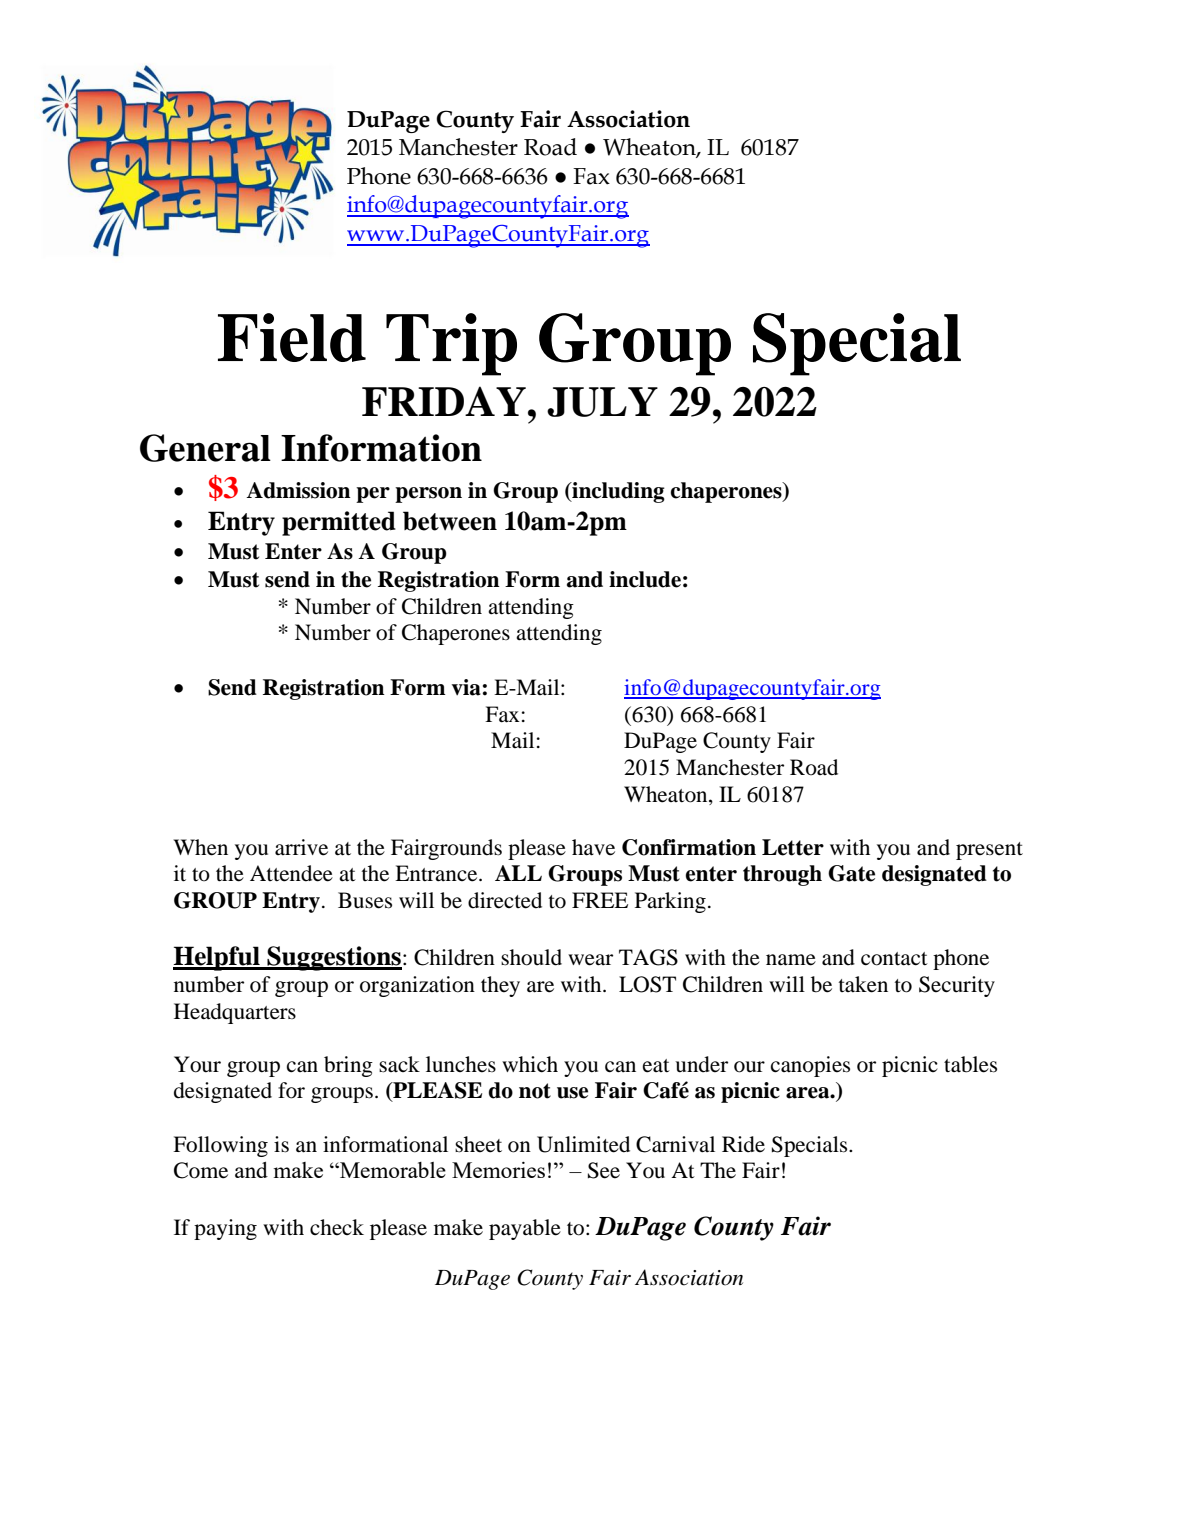  What do you see at coordinates (604, 1170) in the image?
I see `See` at bounding box center [604, 1170].
